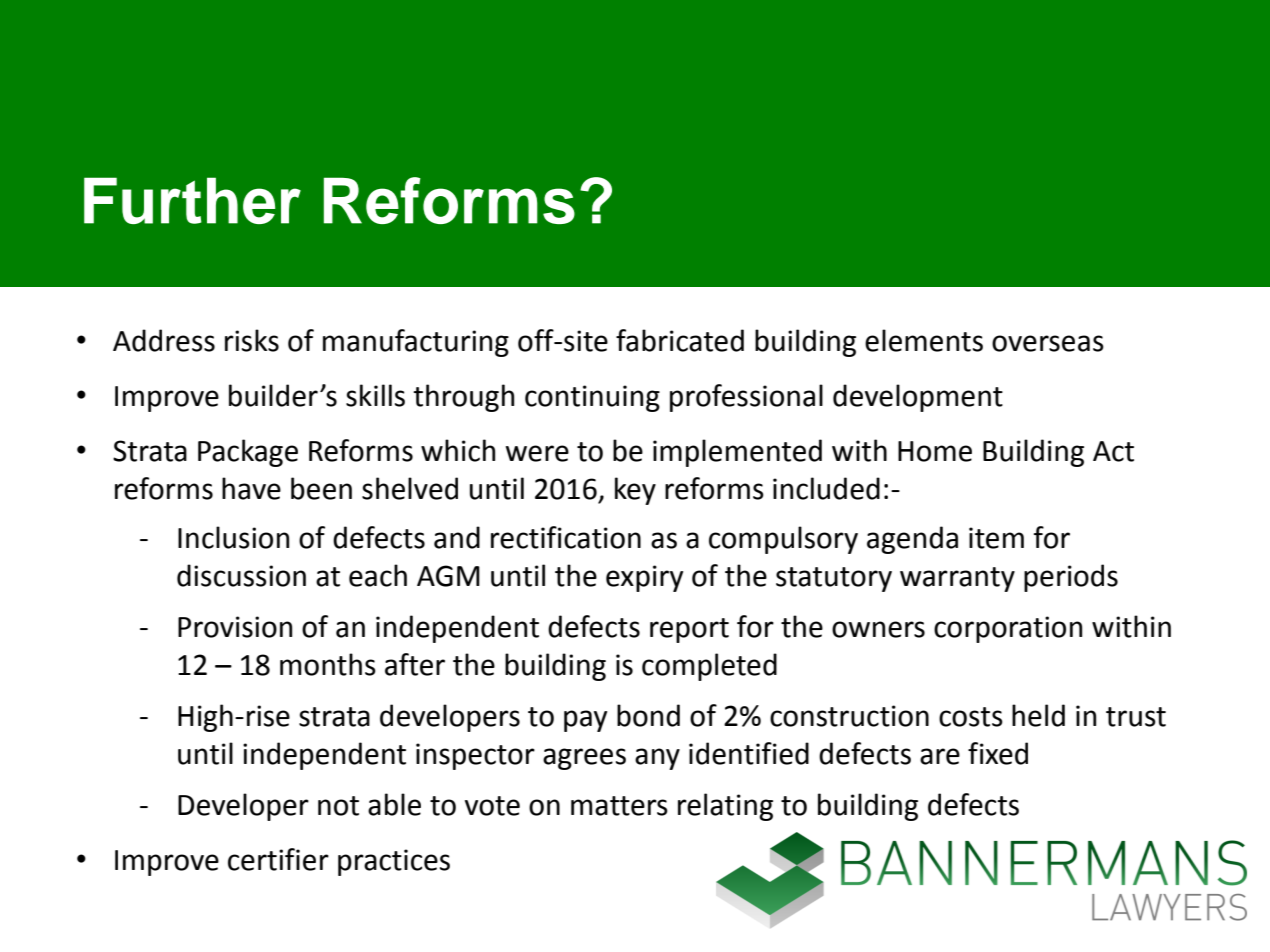 This screenshot has height=952, width=1270. I want to click on held, so click(1038, 715).
